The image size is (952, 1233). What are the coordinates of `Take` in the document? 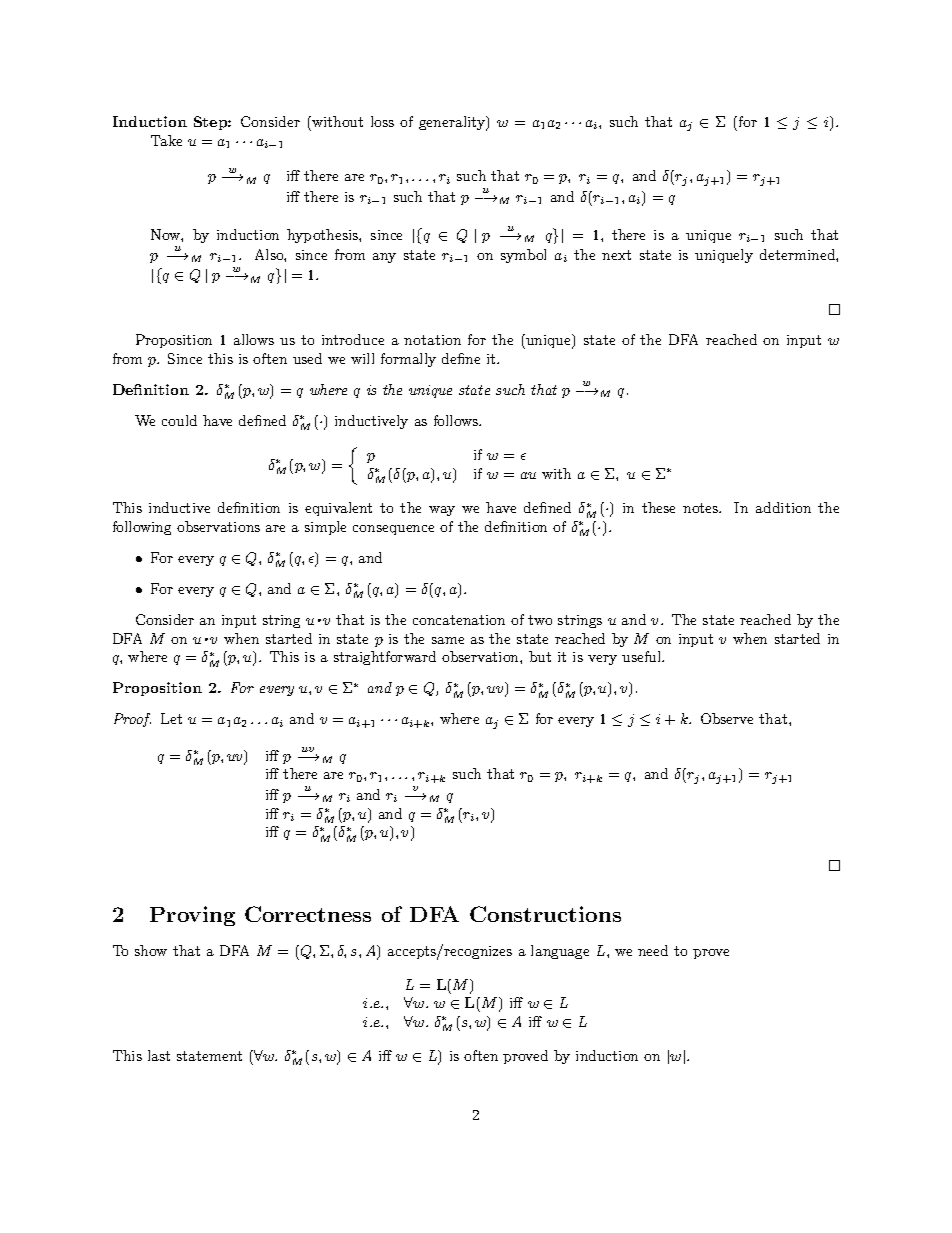 It's located at (166, 140).
